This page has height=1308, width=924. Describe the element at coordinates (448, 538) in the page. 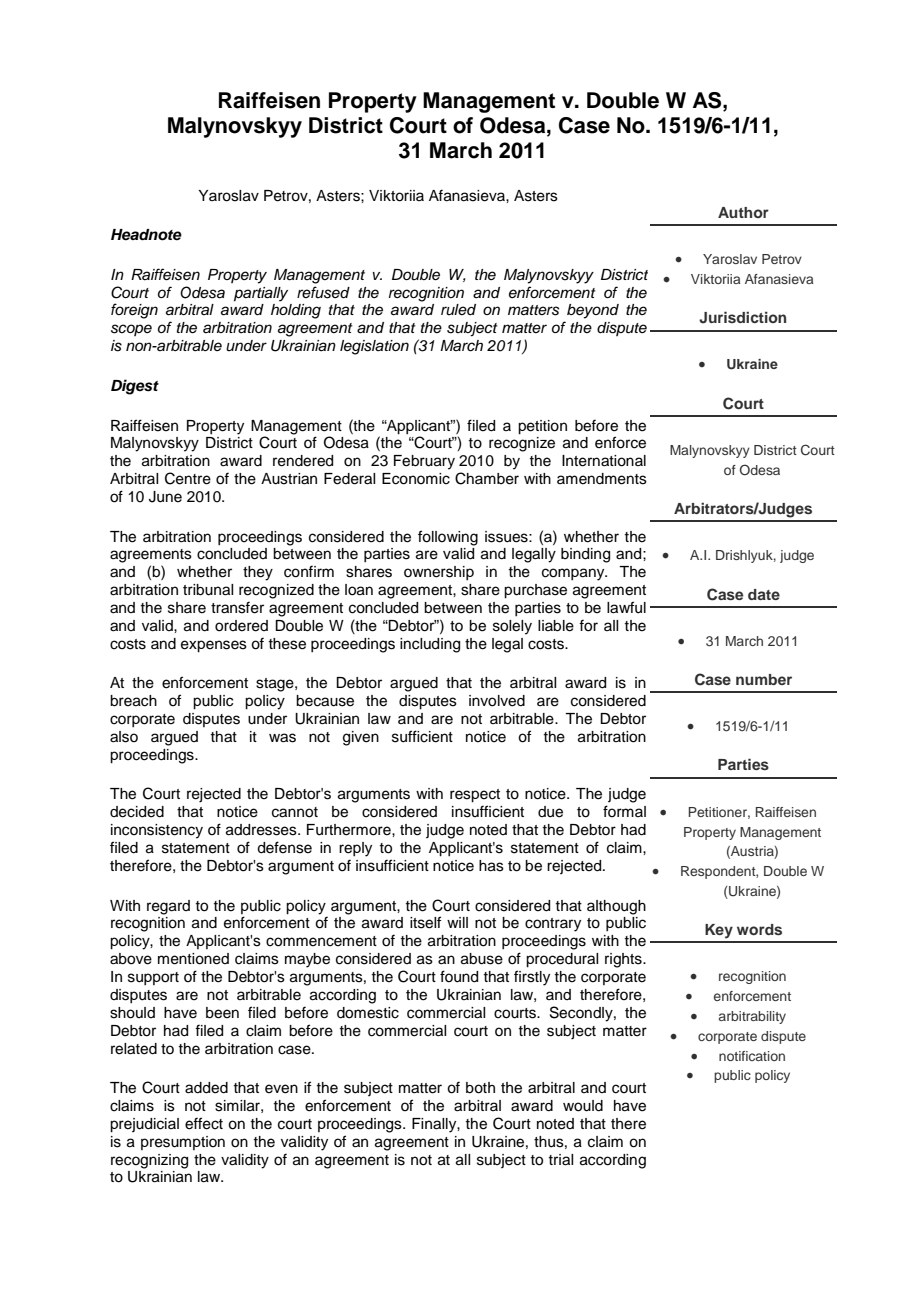

I see `following` at that location.
